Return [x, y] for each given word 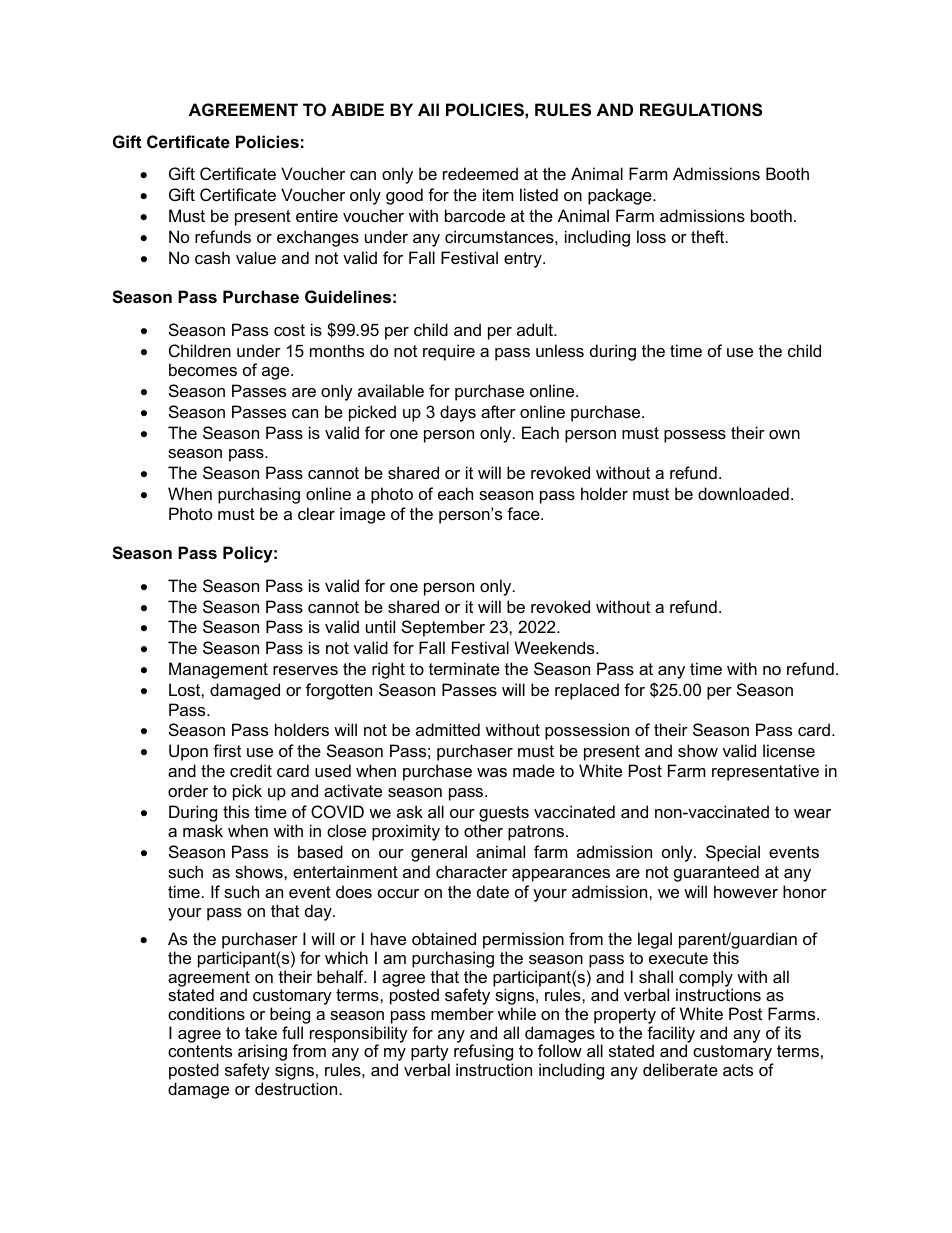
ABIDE [357, 109]
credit [251, 770]
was [492, 772]
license [789, 750]
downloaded [743, 493]
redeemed [480, 173]
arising [262, 1054]
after [498, 411]
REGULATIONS [701, 110]
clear [316, 513]
